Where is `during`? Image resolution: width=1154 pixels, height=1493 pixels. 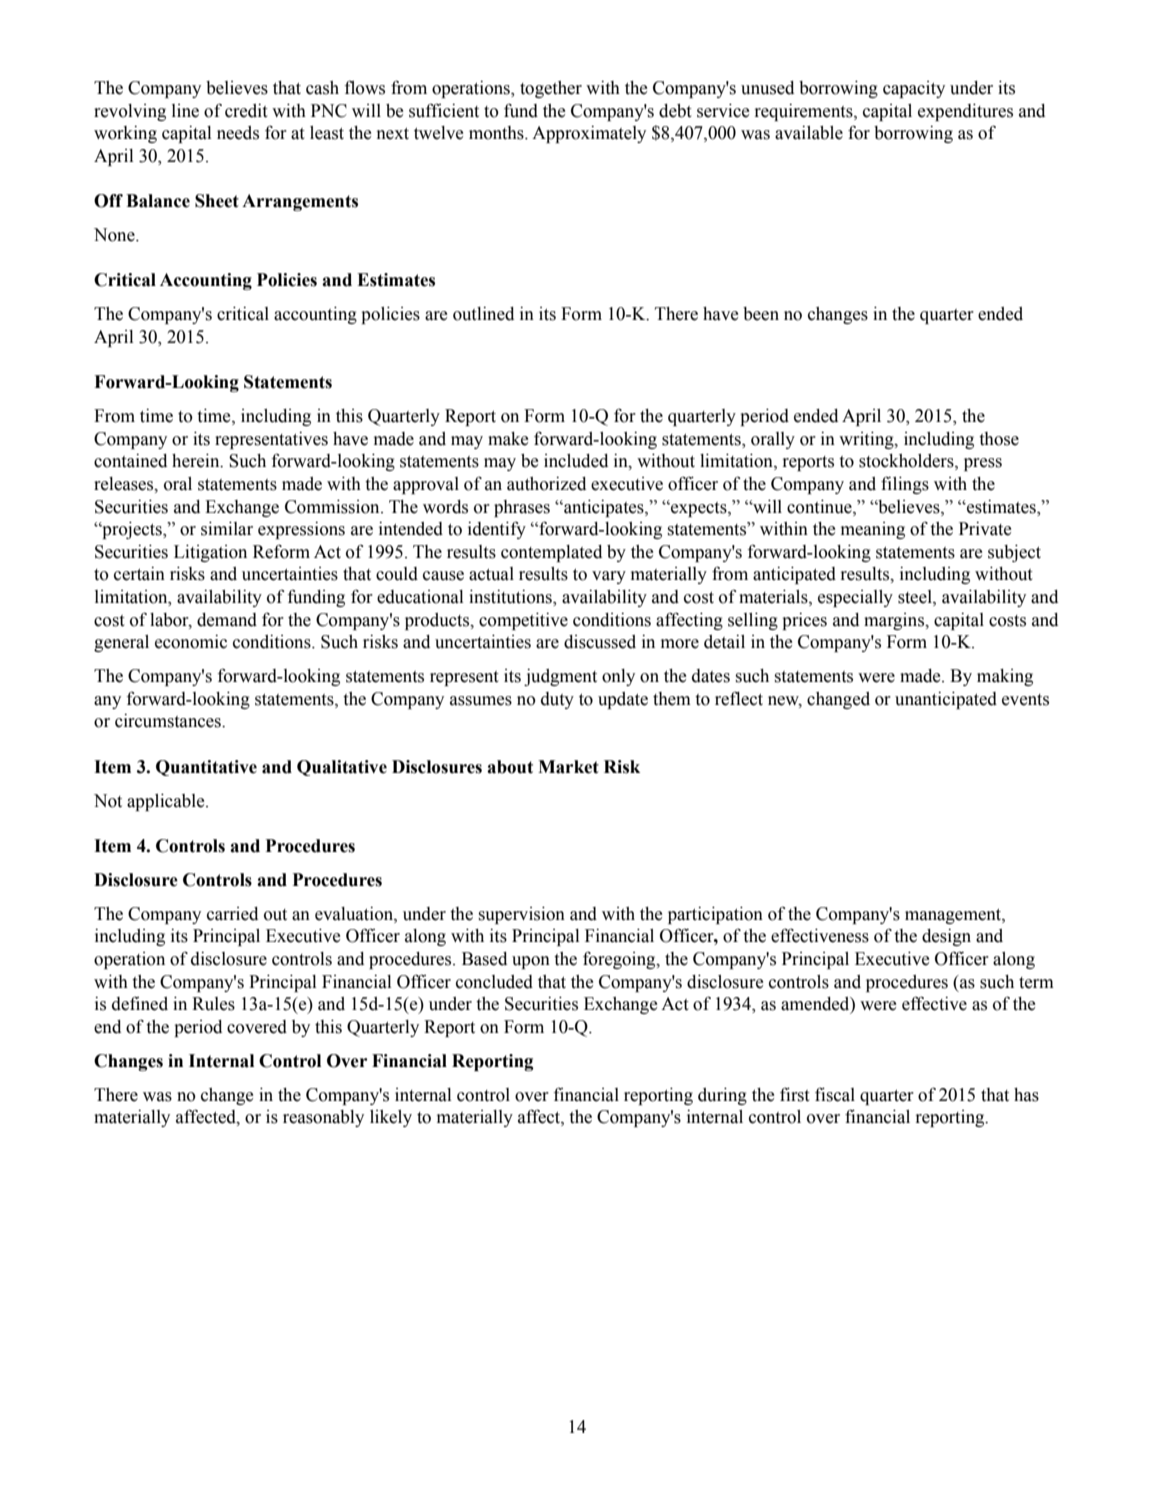
during is located at coordinates (722, 1096).
